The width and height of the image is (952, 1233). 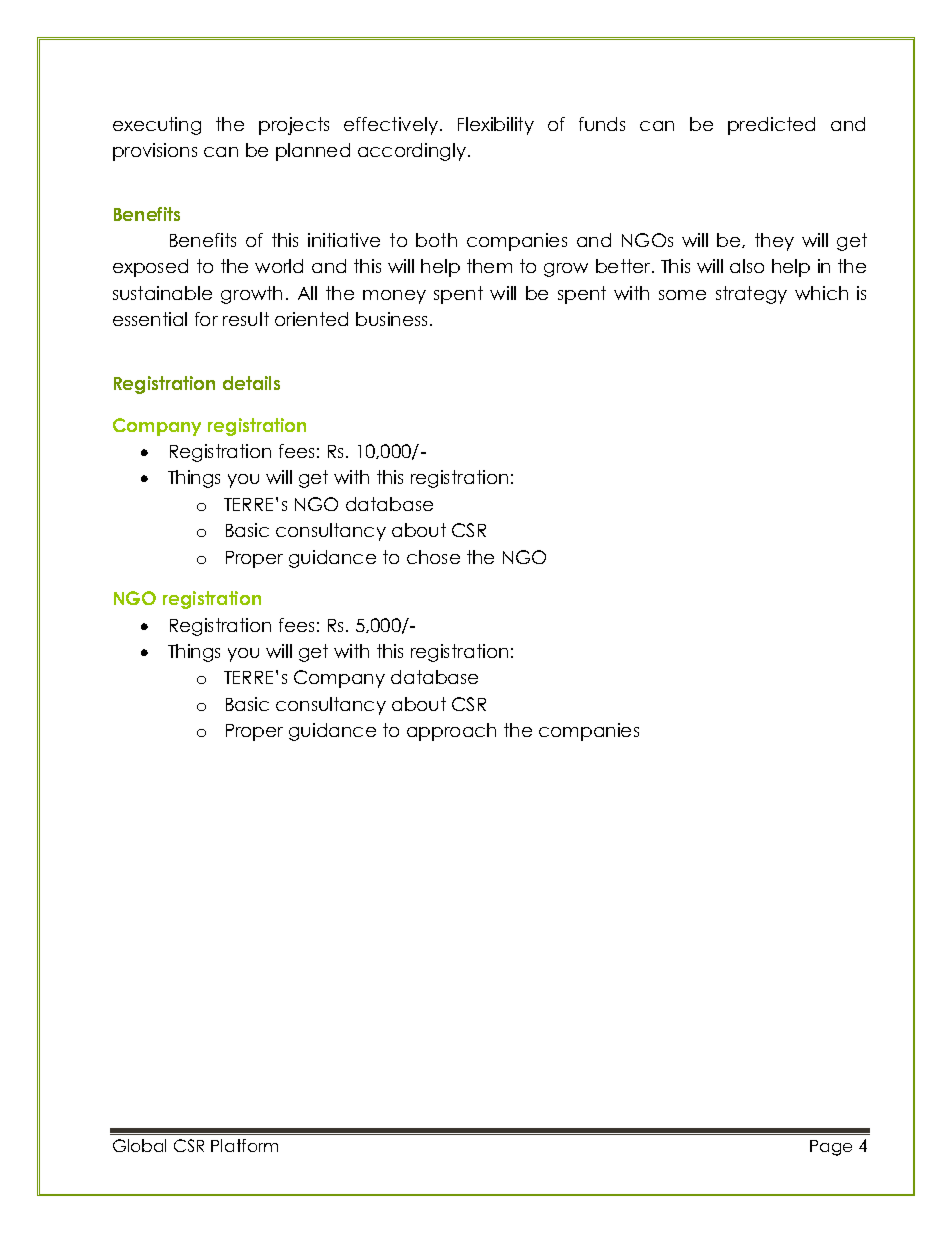 I want to click on Flexibility, so click(x=496, y=126).
